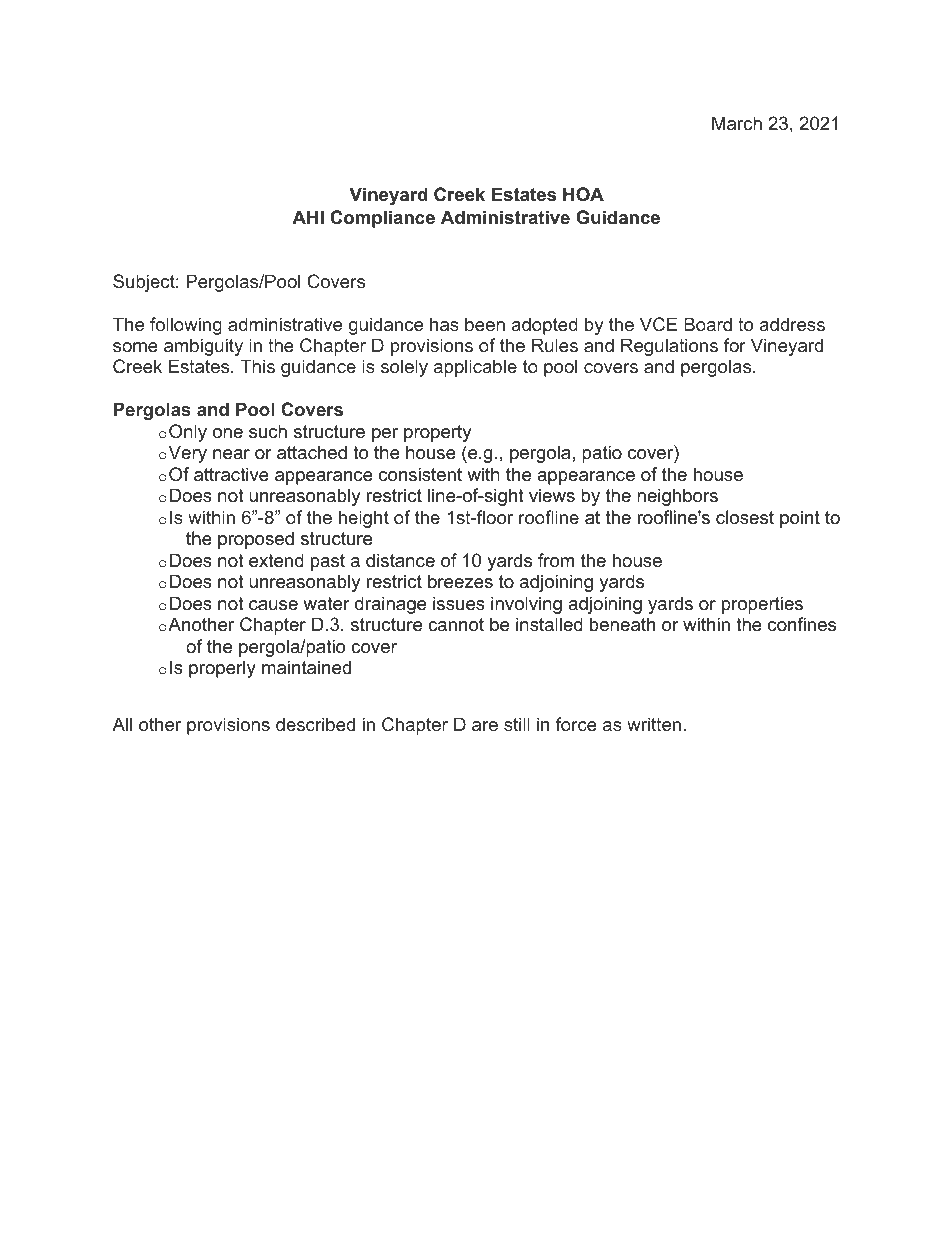  Describe the element at coordinates (737, 123) in the screenshot. I see `March` at that location.
